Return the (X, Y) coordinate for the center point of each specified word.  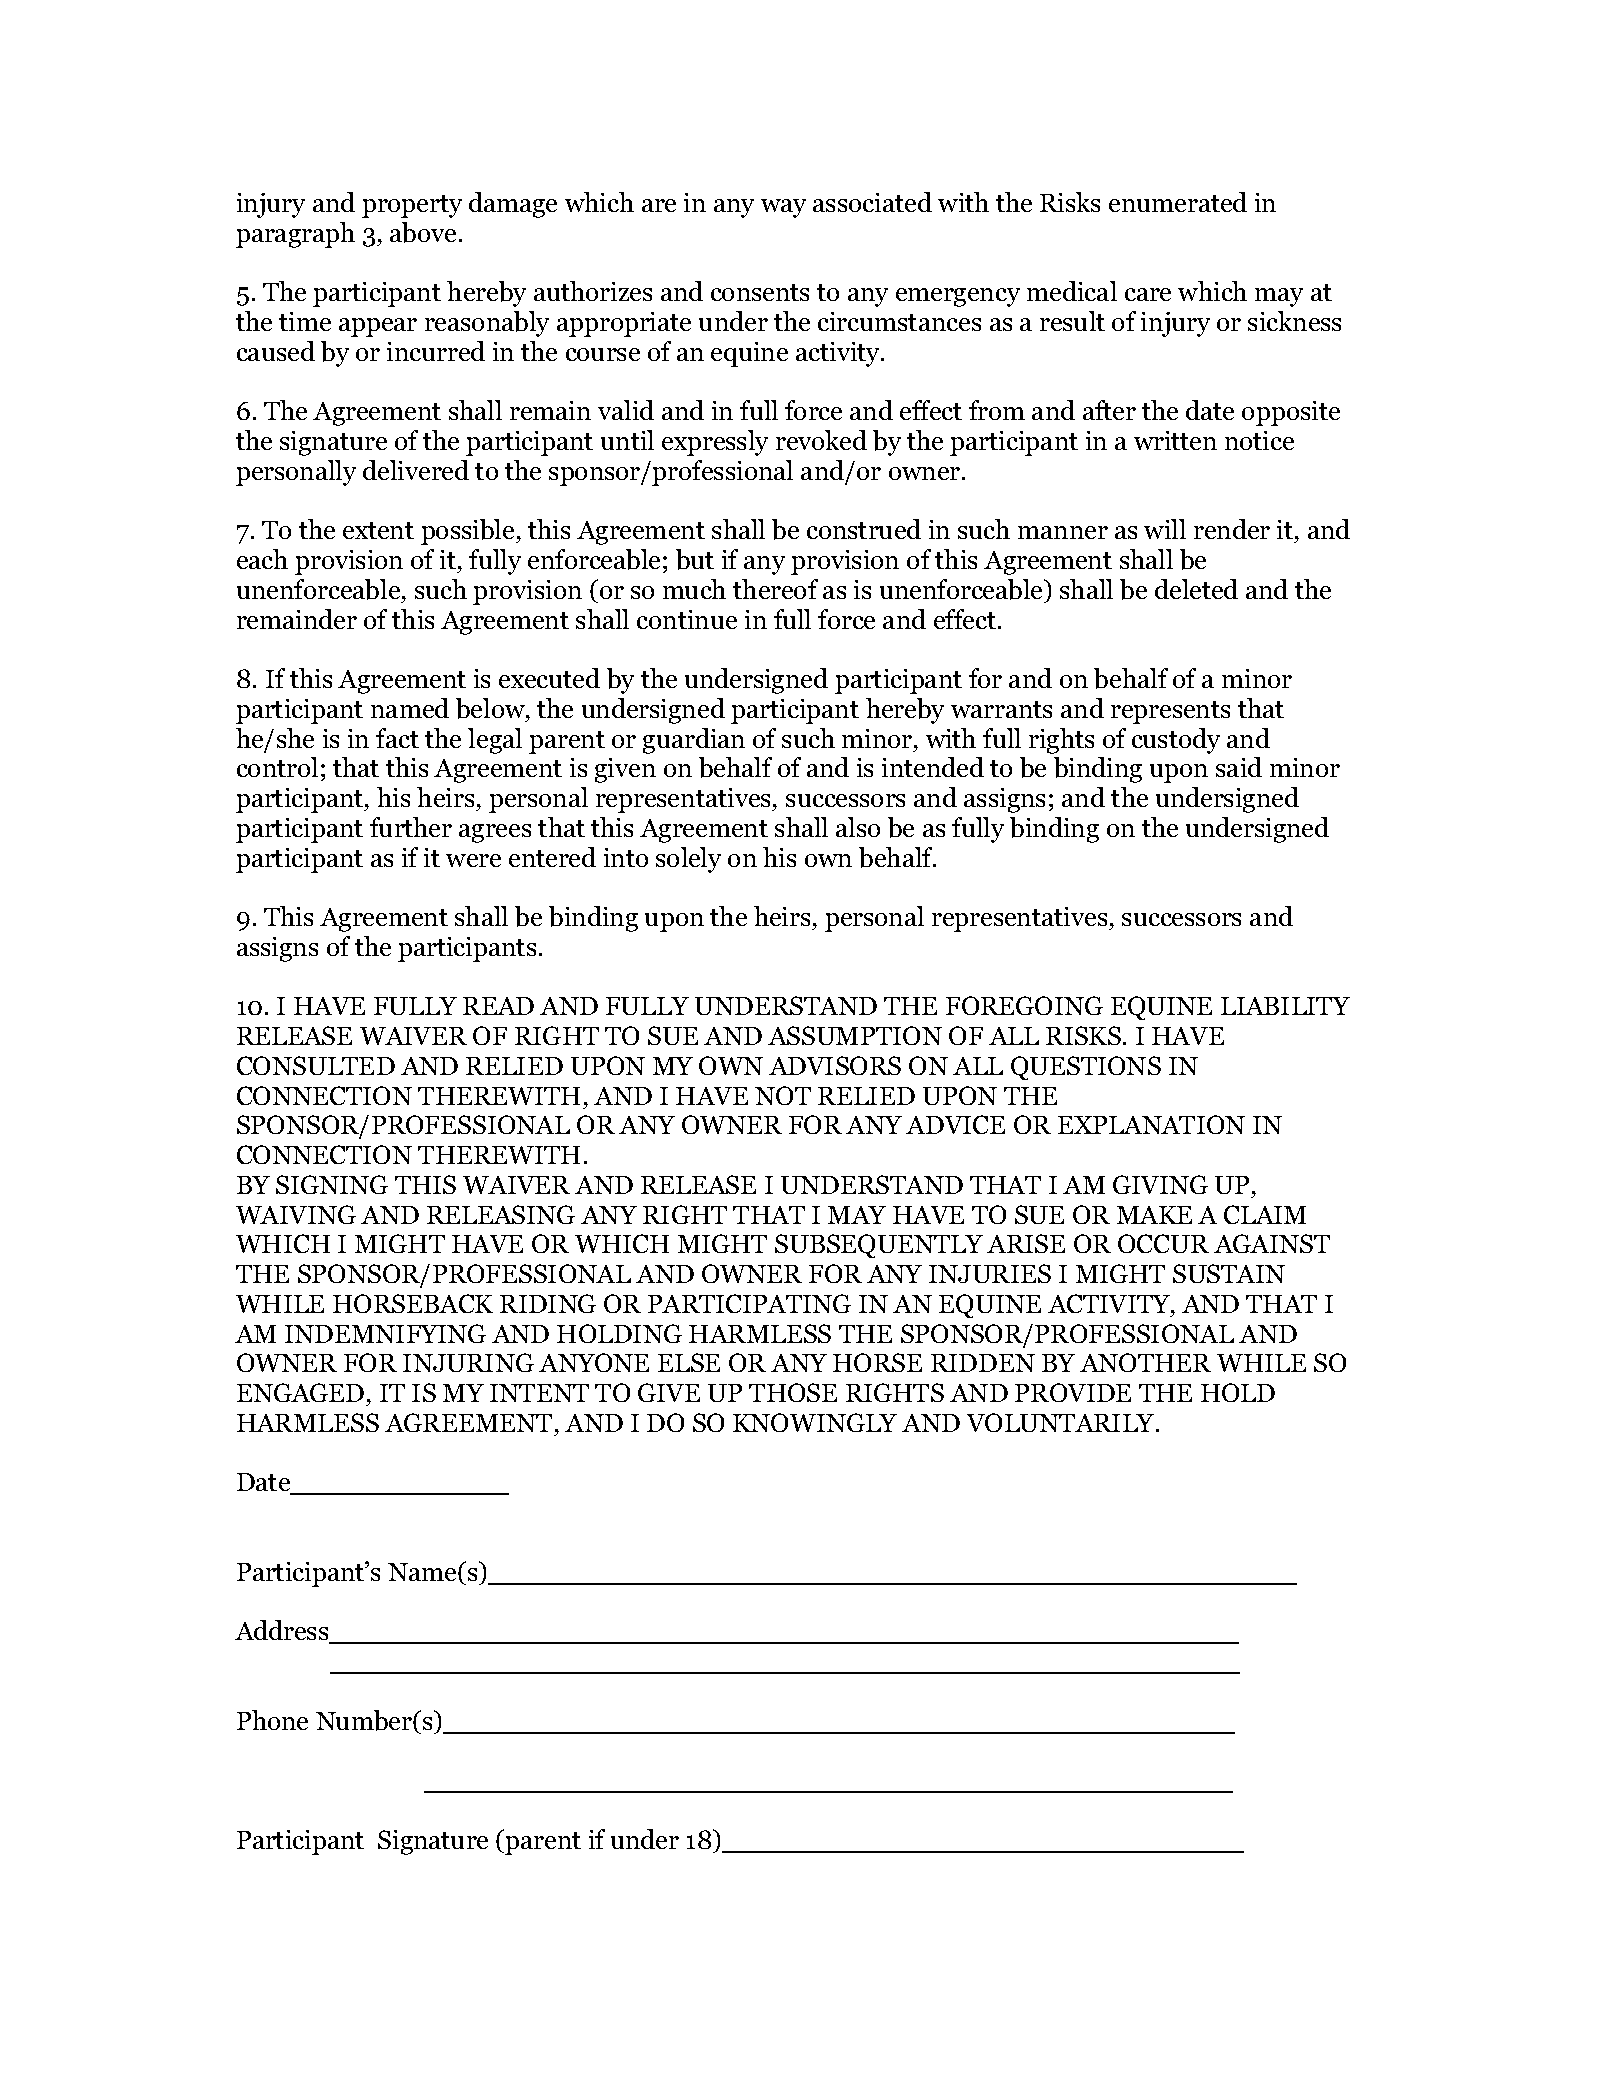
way (783, 208)
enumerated (1178, 202)
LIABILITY (1285, 1006)
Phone (272, 1720)
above (423, 232)
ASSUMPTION (855, 1035)
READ (498, 1006)
